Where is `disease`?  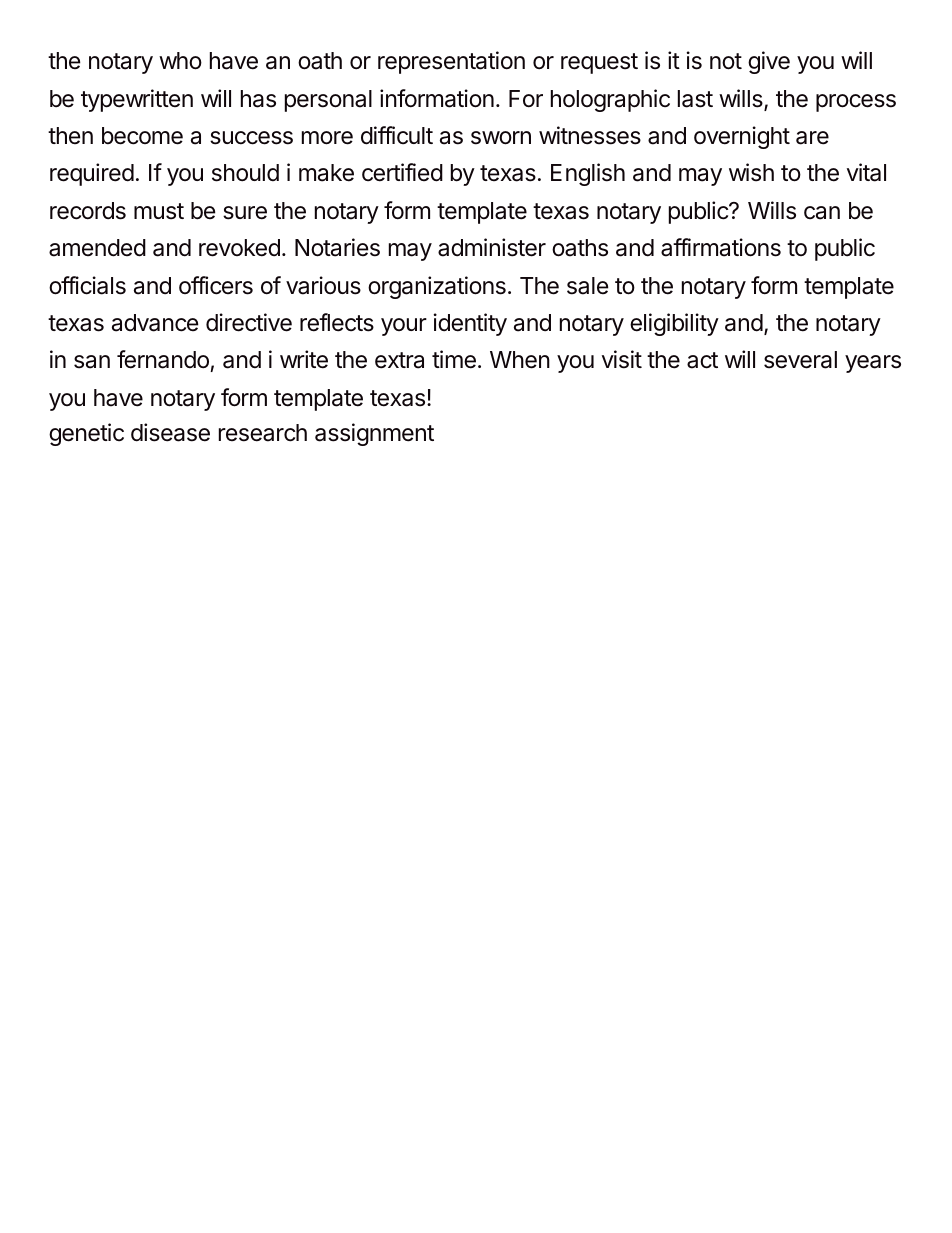 disease is located at coordinates (170, 432).
